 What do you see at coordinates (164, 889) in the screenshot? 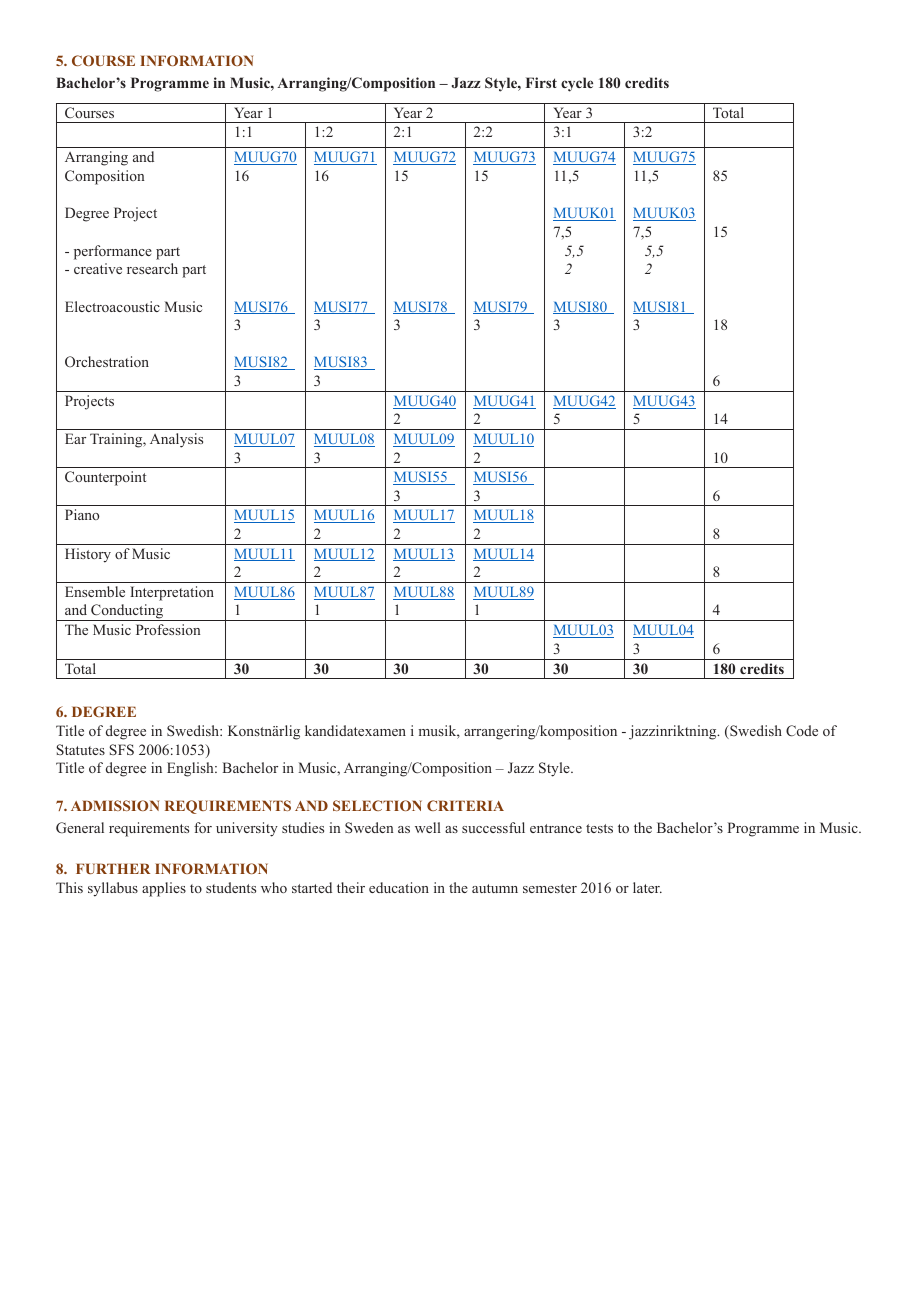
I see `applies` at bounding box center [164, 889].
